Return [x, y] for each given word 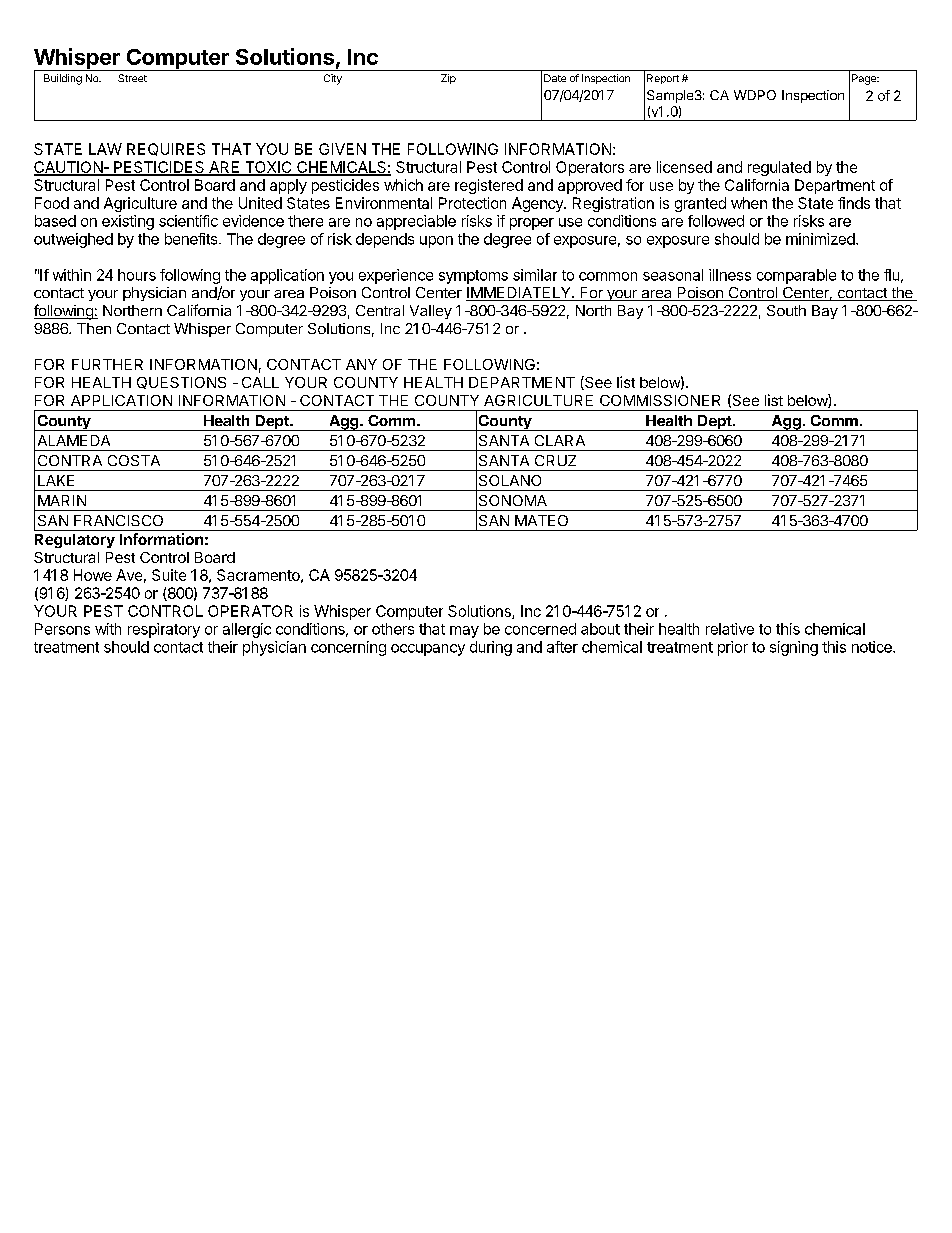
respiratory [164, 630]
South [786, 310]
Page [865, 79]
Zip [448, 79]
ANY [361, 364]
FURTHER [107, 364]
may [464, 632]
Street [132, 78]
